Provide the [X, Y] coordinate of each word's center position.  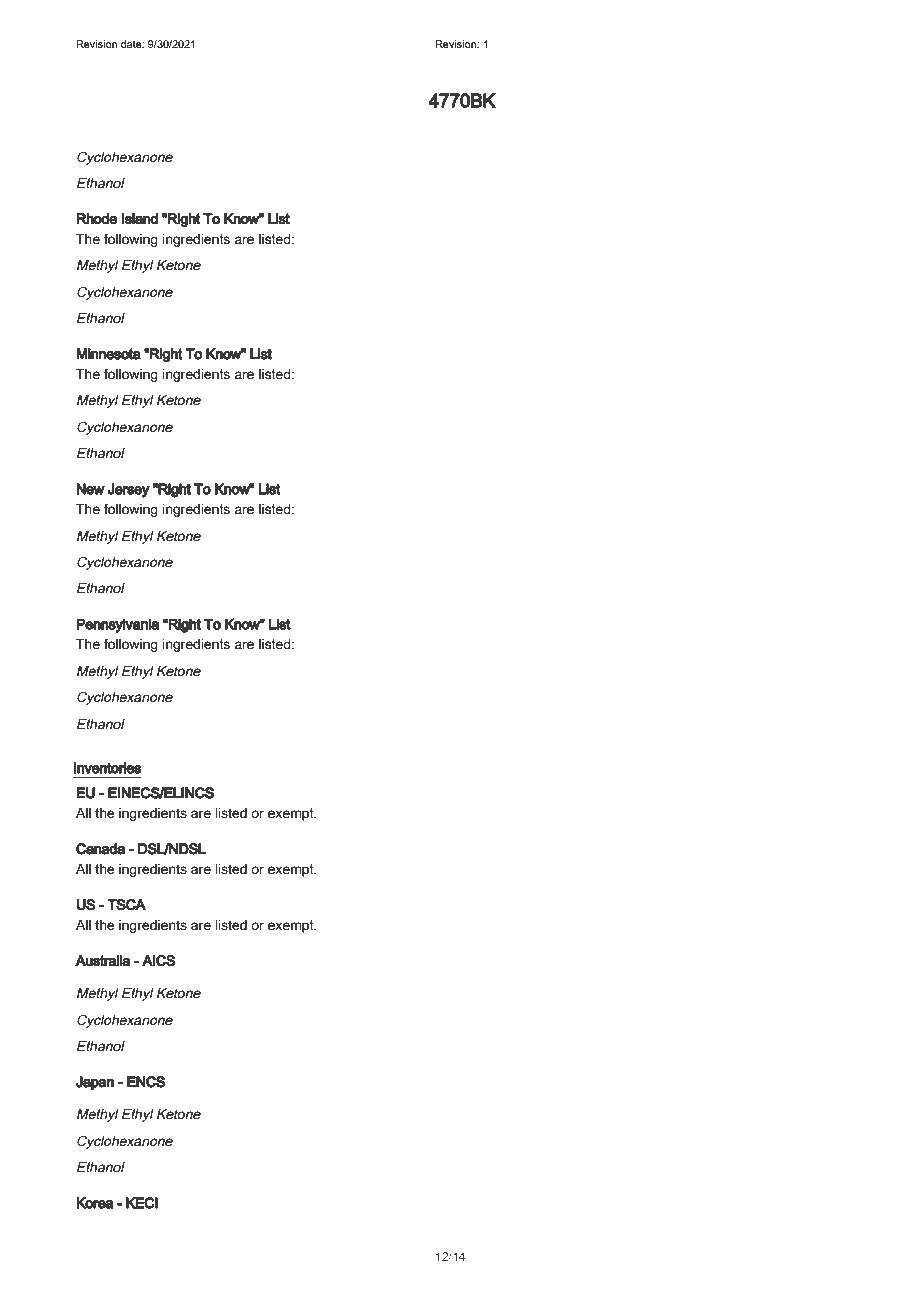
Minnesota [108, 354]
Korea [95, 1203]
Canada [100, 849]
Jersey [128, 490]
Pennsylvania [117, 625]
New [90, 489]
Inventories [107, 768]
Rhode [97, 219]
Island [140, 219]
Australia [103, 961]
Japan [95, 1083]
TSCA [126, 905]
